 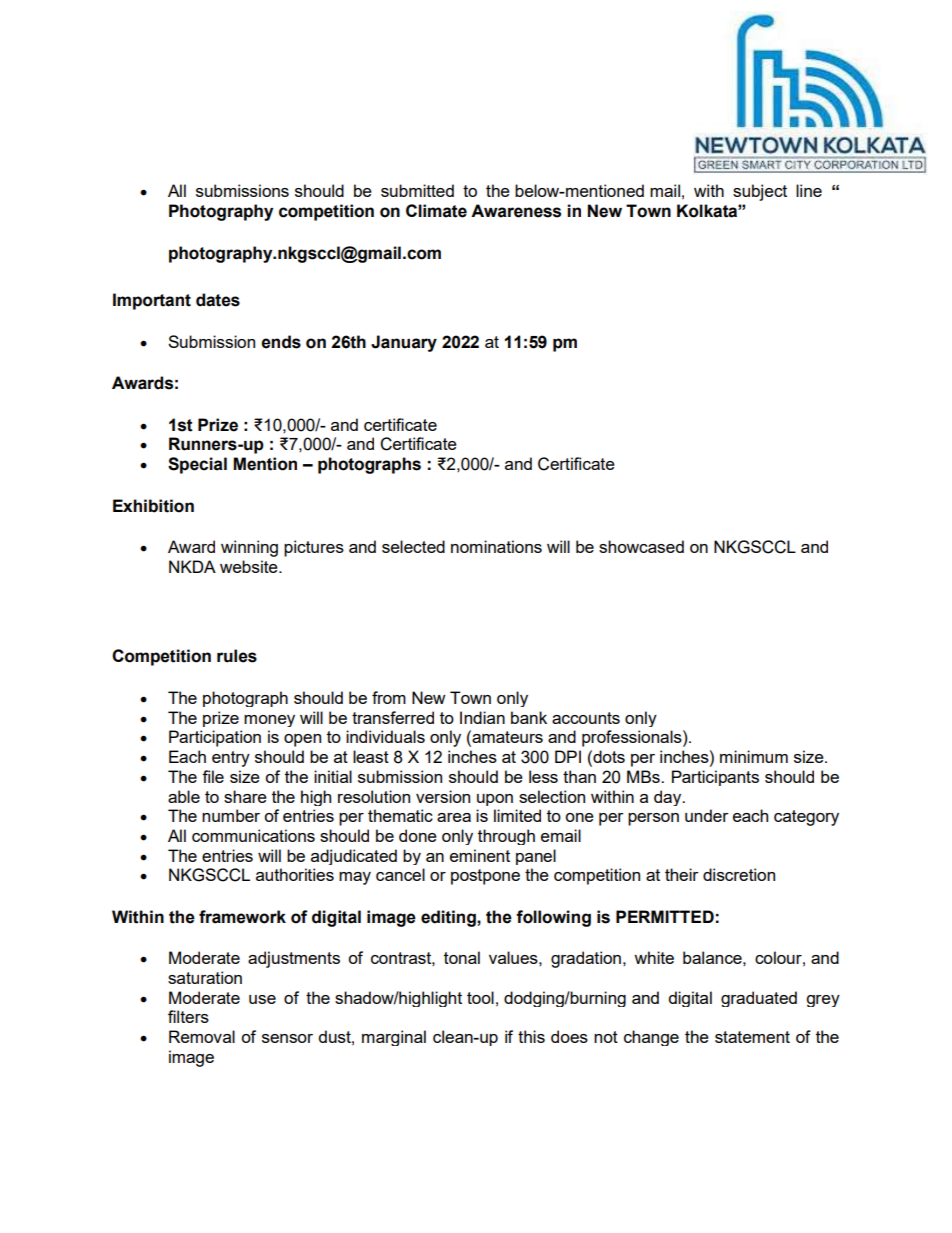 What do you see at coordinates (197, 465) in the page?
I see `Special` at bounding box center [197, 465].
